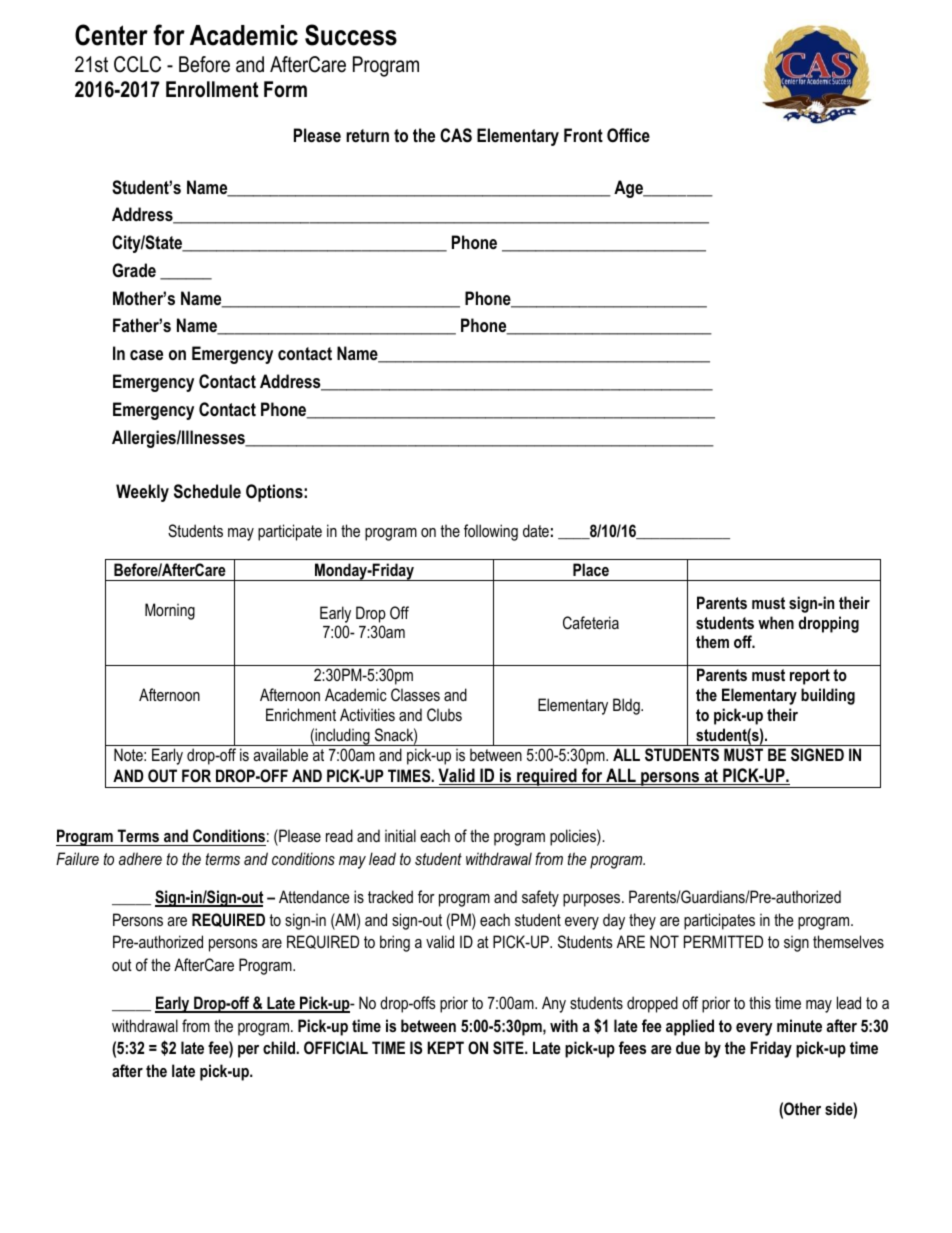 The width and height of the image is (952, 1233). What do you see at coordinates (212, 89) in the image?
I see `Enrollment` at bounding box center [212, 89].
